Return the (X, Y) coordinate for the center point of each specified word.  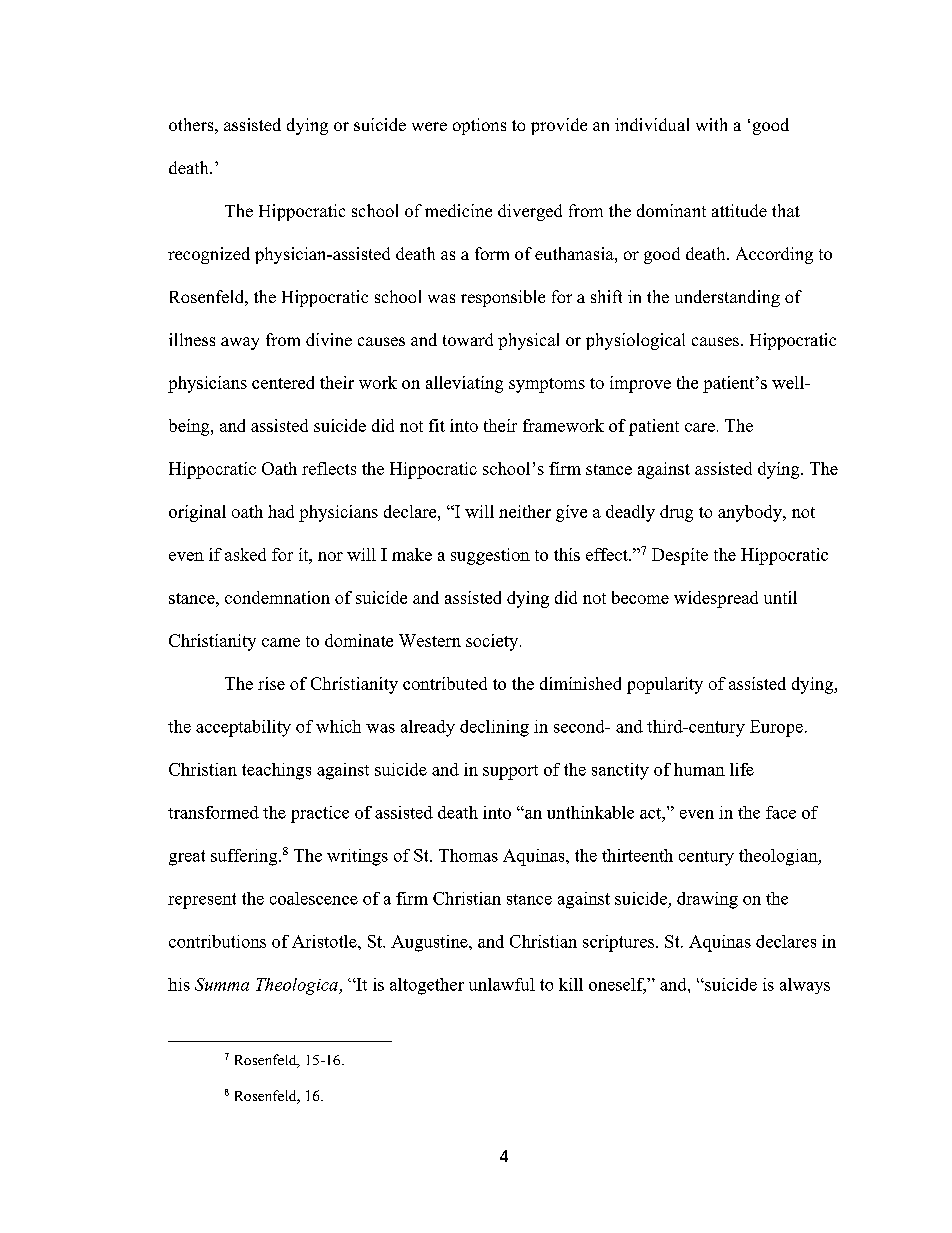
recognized (209, 255)
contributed (445, 683)
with (711, 124)
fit (437, 425)
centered (283, 382)
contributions (217, 941)
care (700, 427)
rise (271, 683)
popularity (665, 685)
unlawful (502, 984)
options (479, 126)
